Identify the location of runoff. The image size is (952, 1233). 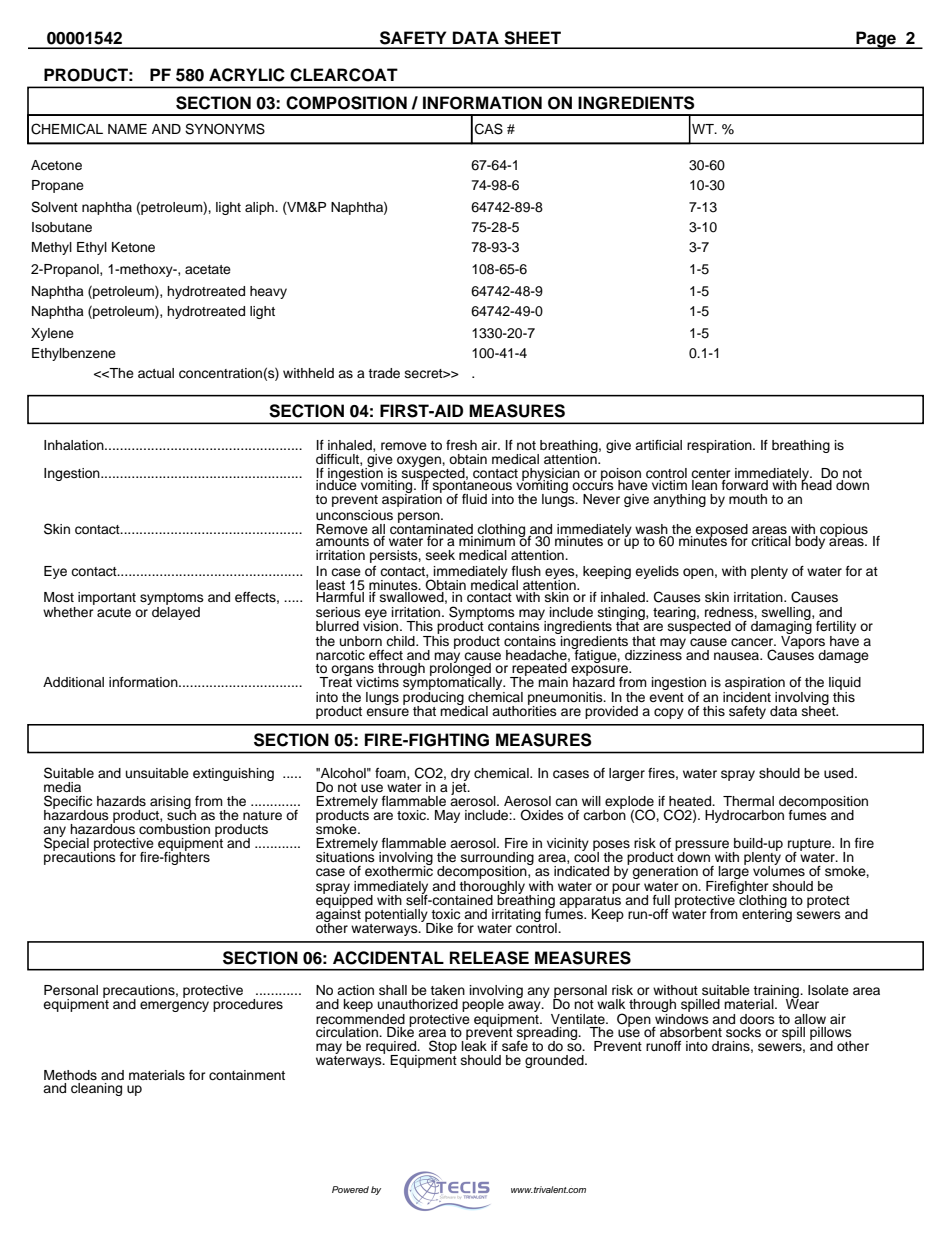
(663, 1046).
